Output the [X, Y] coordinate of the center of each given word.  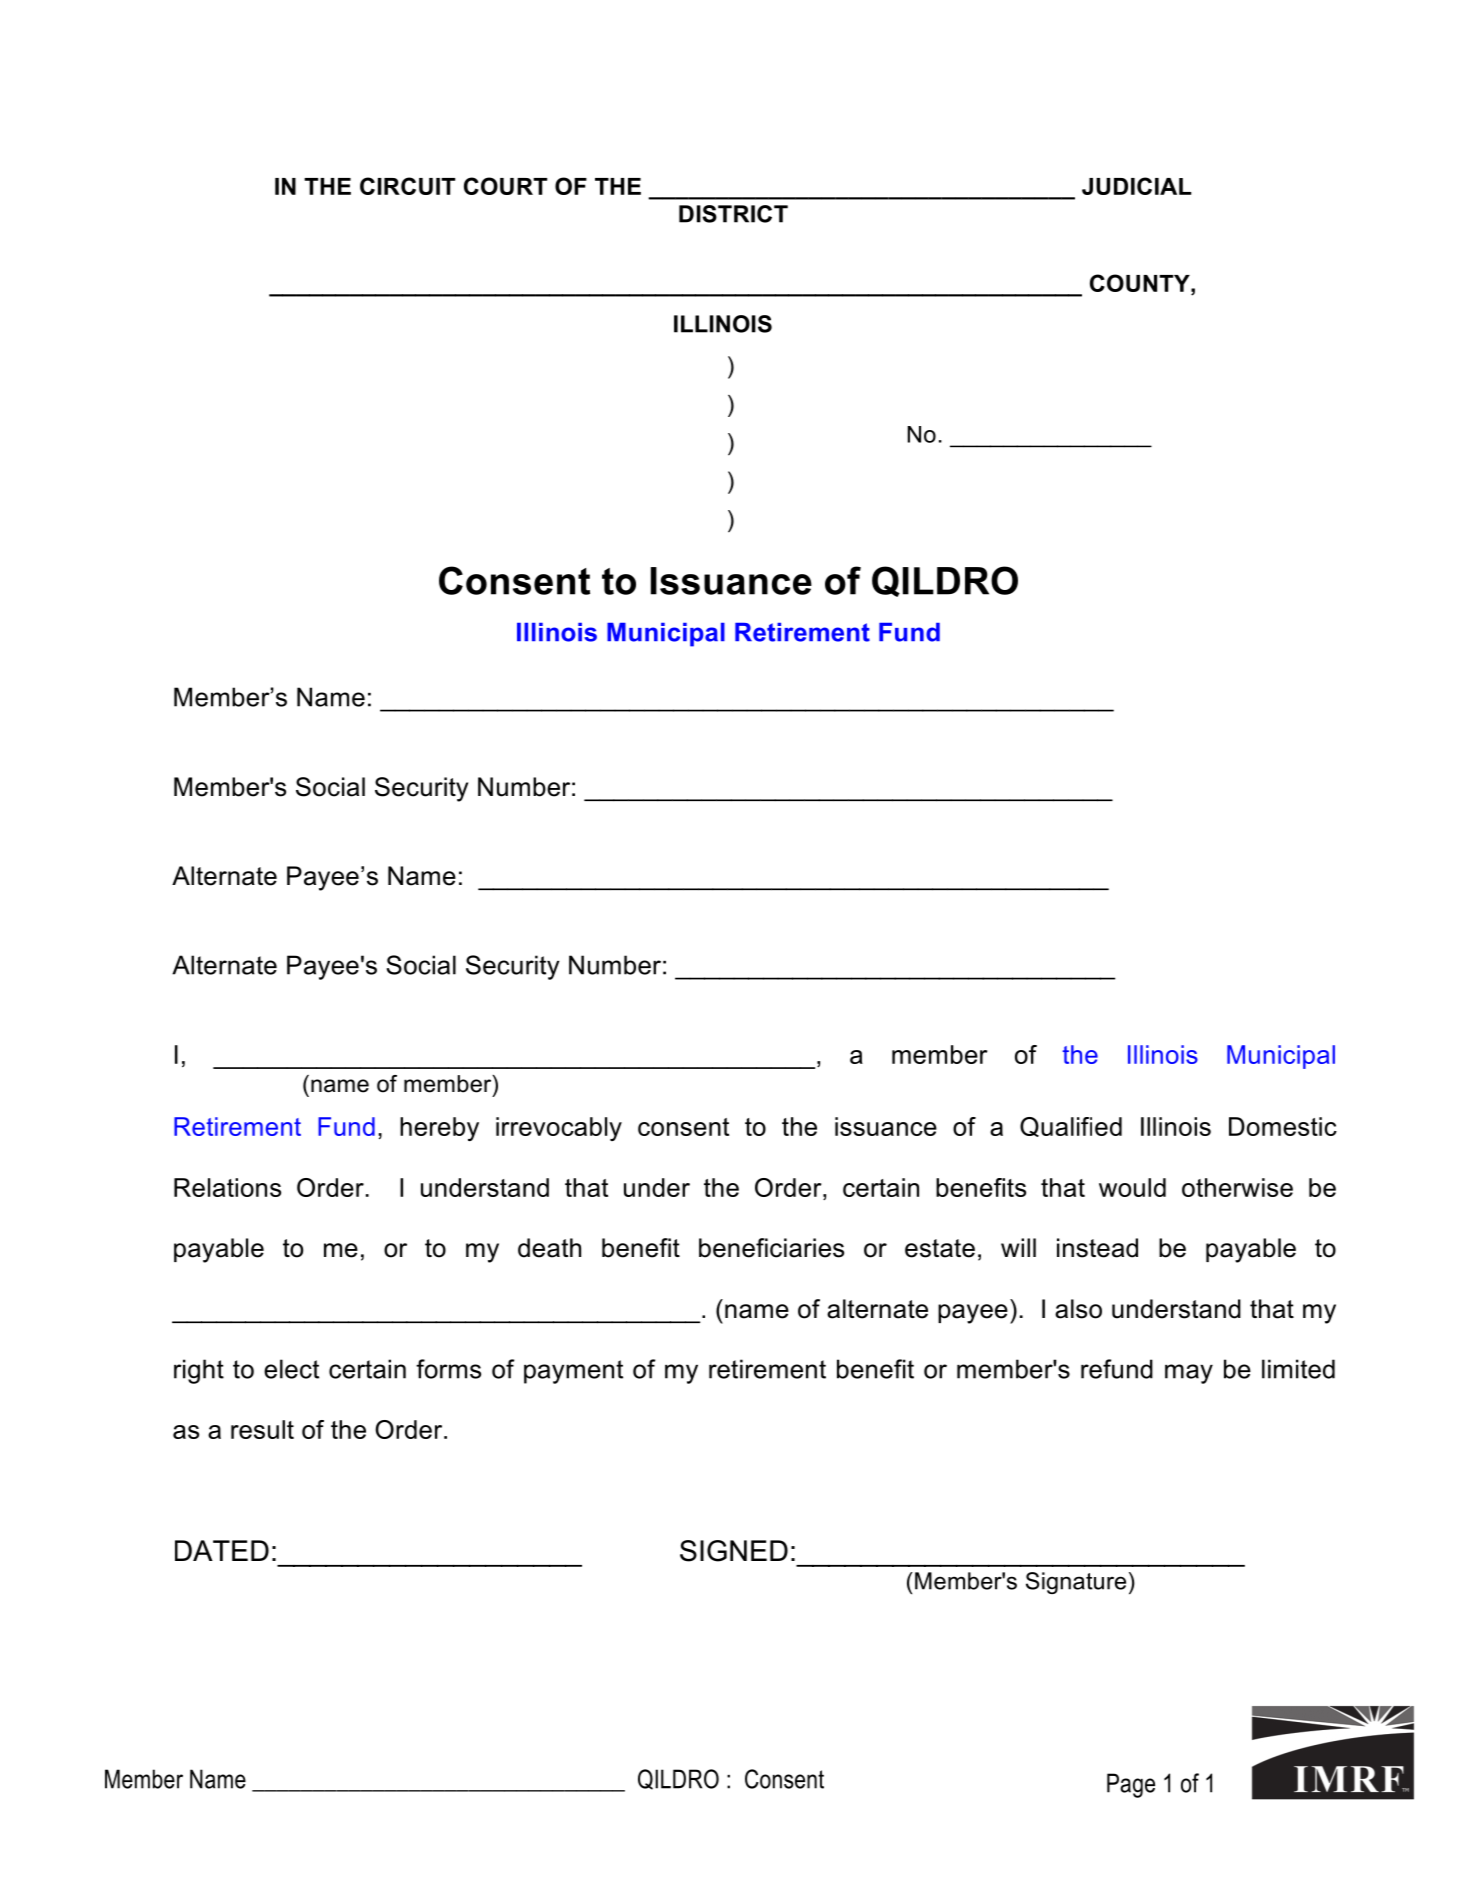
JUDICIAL [1136, 186]
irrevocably [559, 1129]
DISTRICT [733, 214]
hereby [439, 1129]
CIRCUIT [407, 186]
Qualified [1071, 1127]
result [262, 1429]
